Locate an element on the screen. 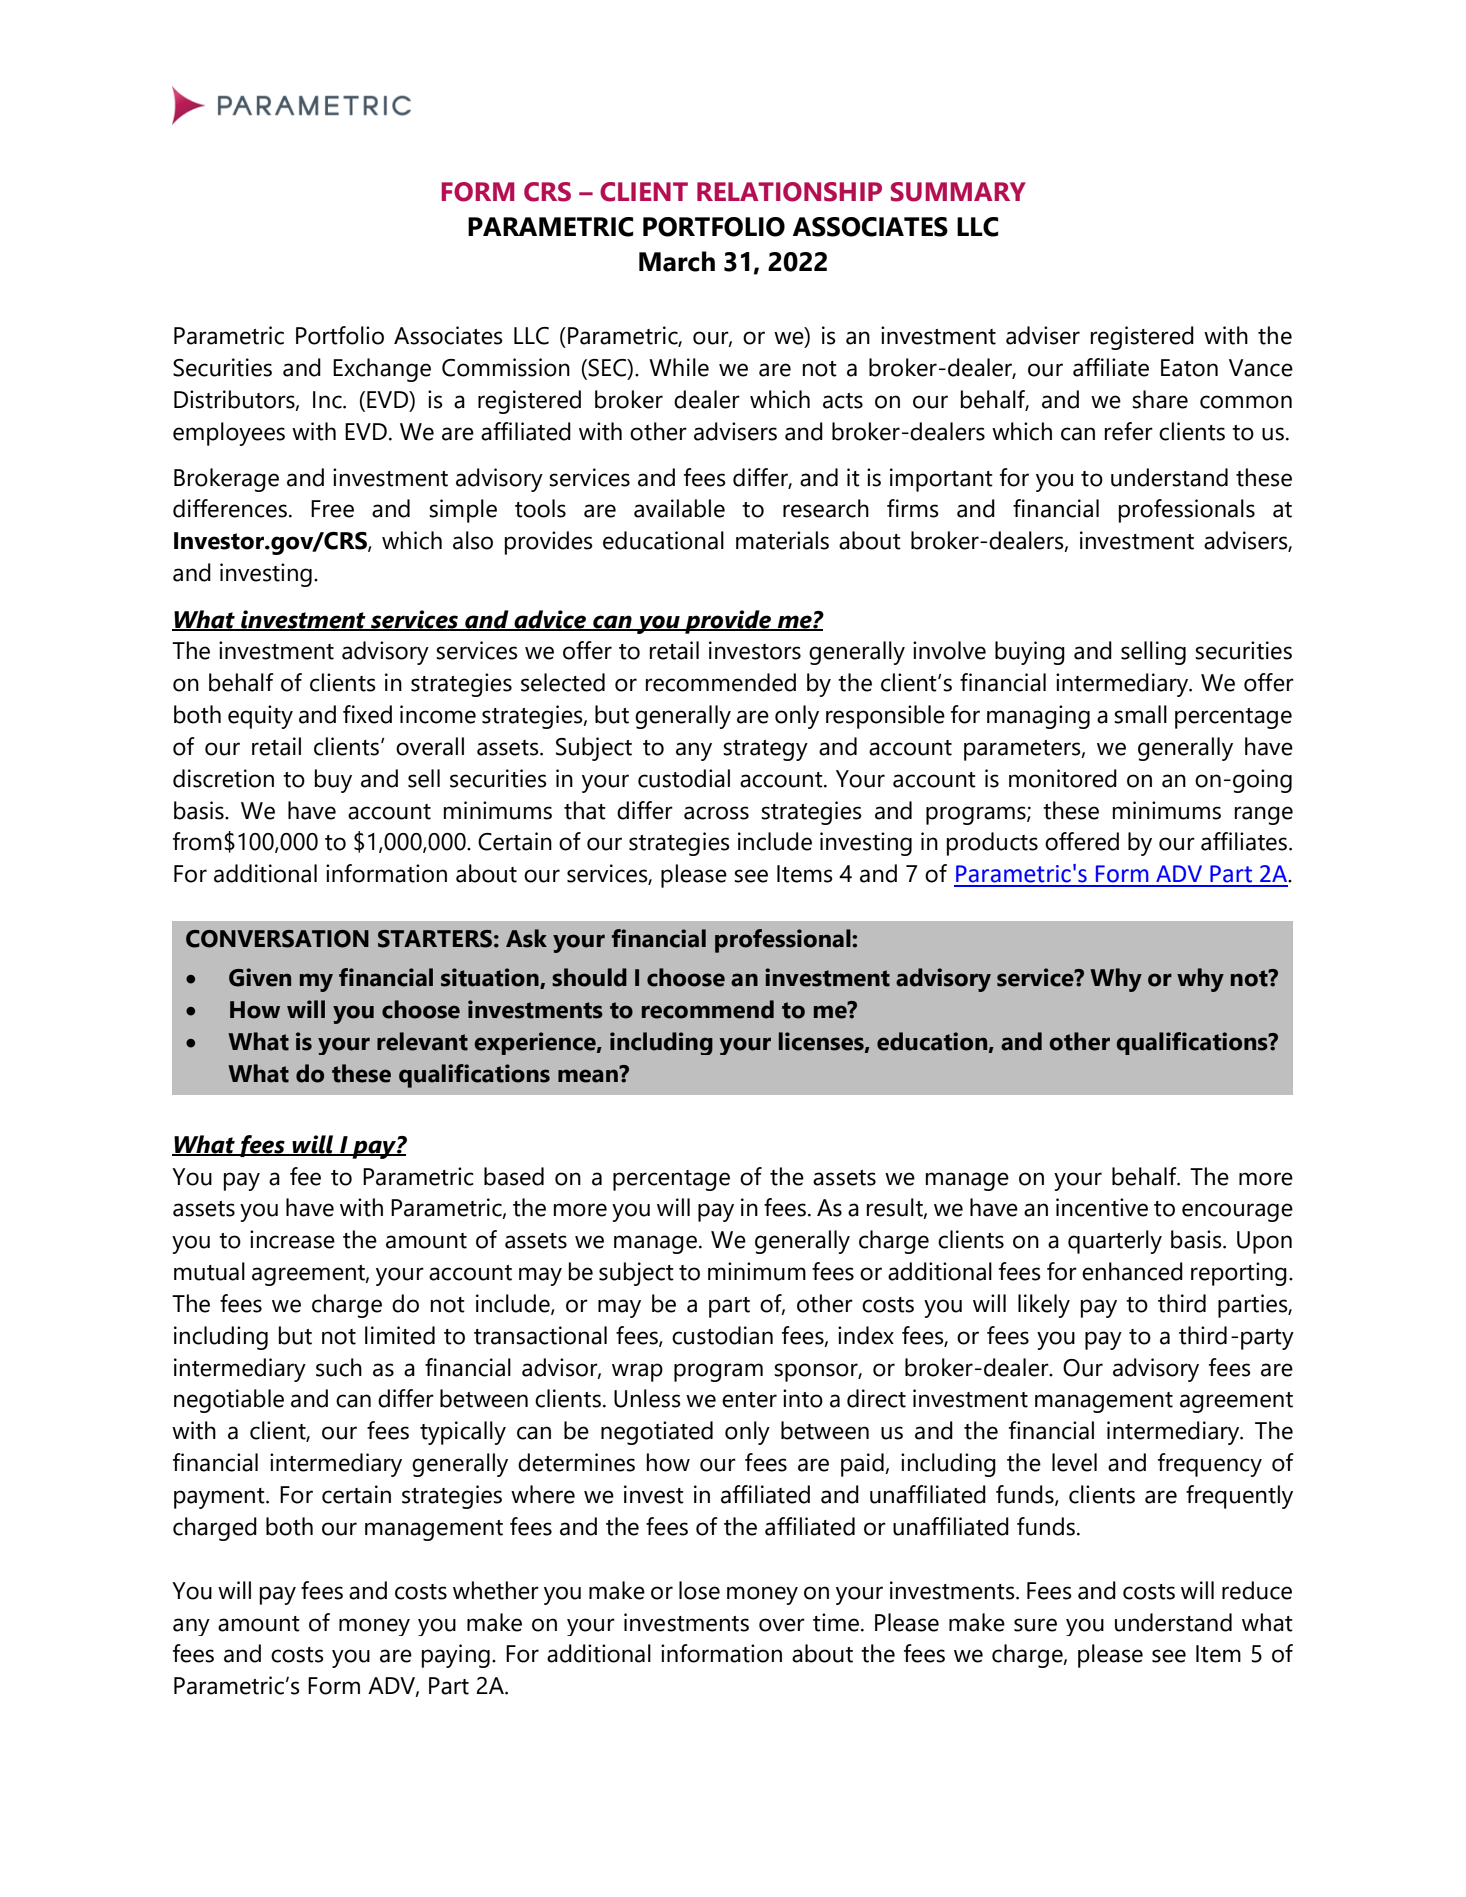 This screenshot has height=1897, width=1466. March is located at coordinates (677, 261).
